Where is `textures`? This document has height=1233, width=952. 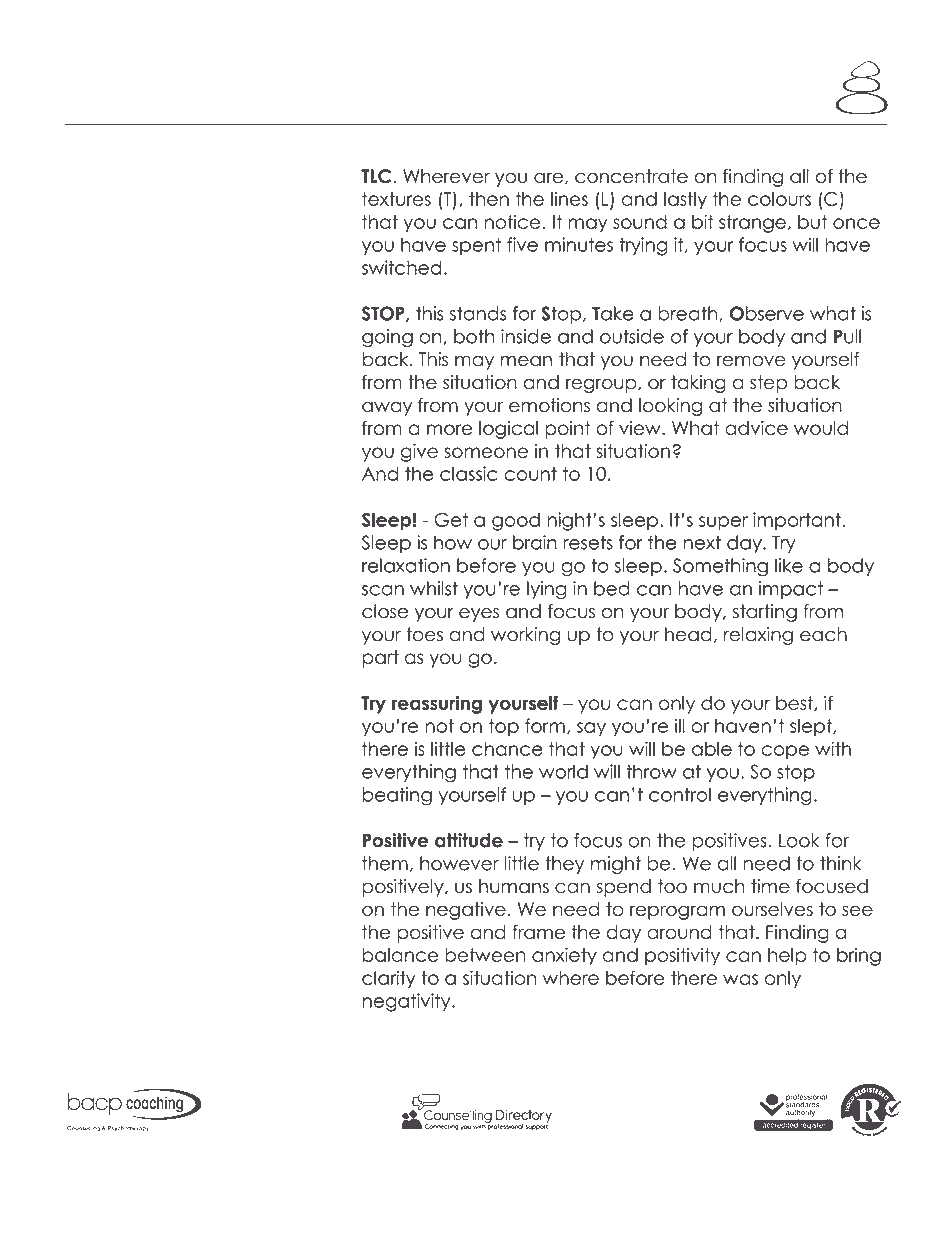 textures is located at coordinates (396, 199).
